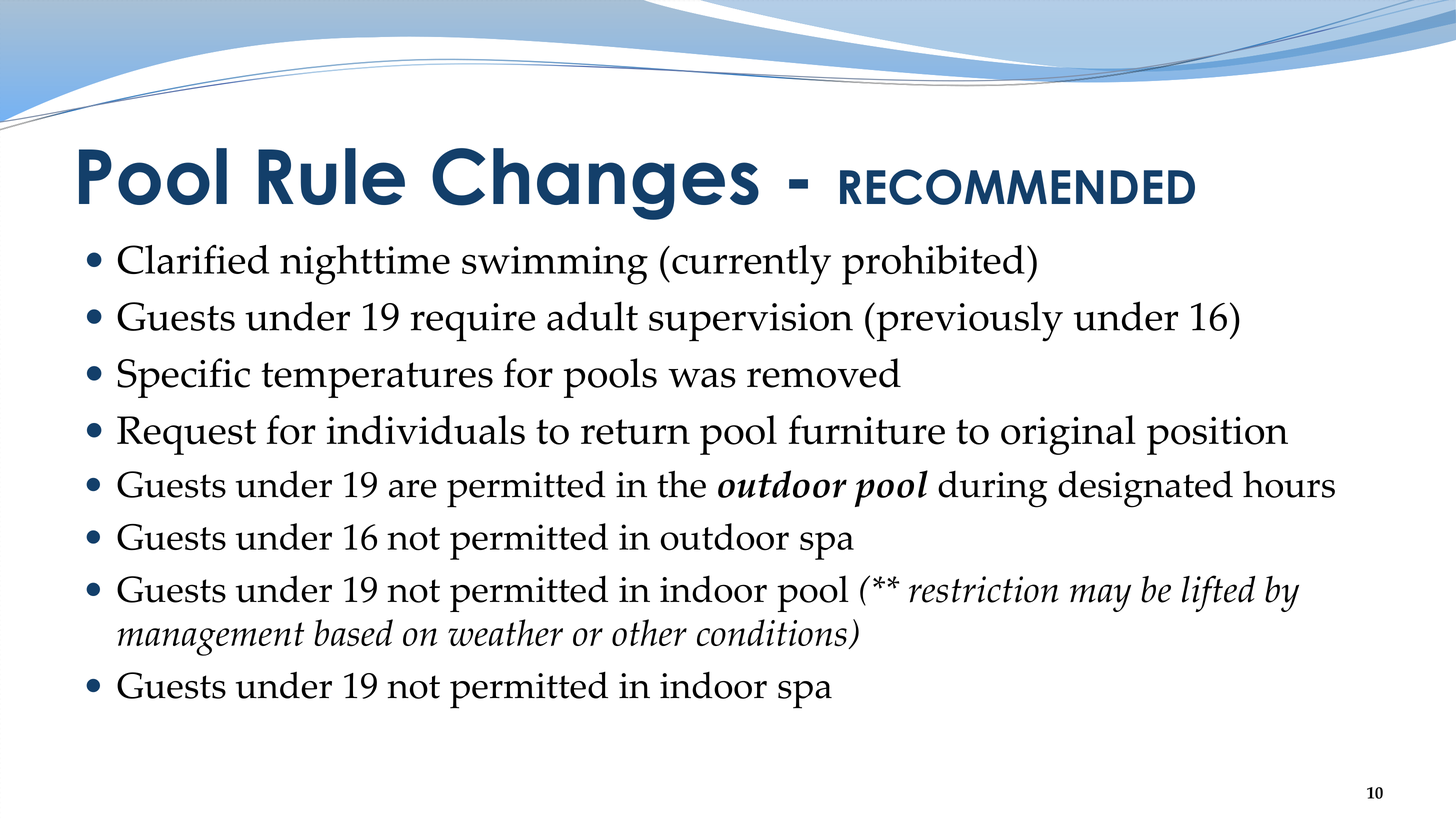  Describe the element at coordinates (702, 378) in the screenshot. I see `was` at that location.
